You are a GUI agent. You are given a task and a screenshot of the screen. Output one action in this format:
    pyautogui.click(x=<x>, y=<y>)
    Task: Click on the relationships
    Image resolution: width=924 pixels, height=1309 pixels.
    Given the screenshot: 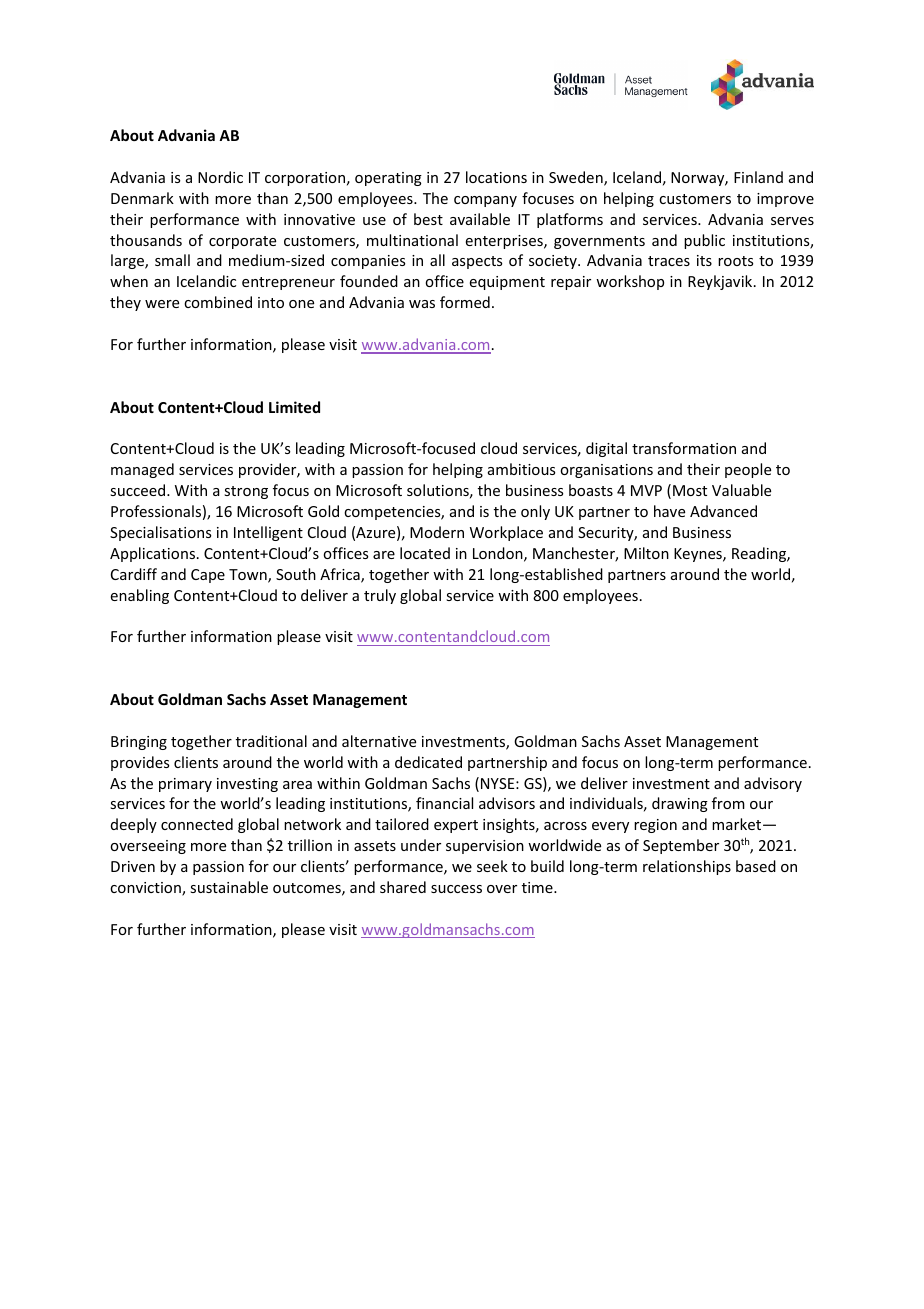 What is the action you would take?
    pyautogui.click(x=687, y=867)
